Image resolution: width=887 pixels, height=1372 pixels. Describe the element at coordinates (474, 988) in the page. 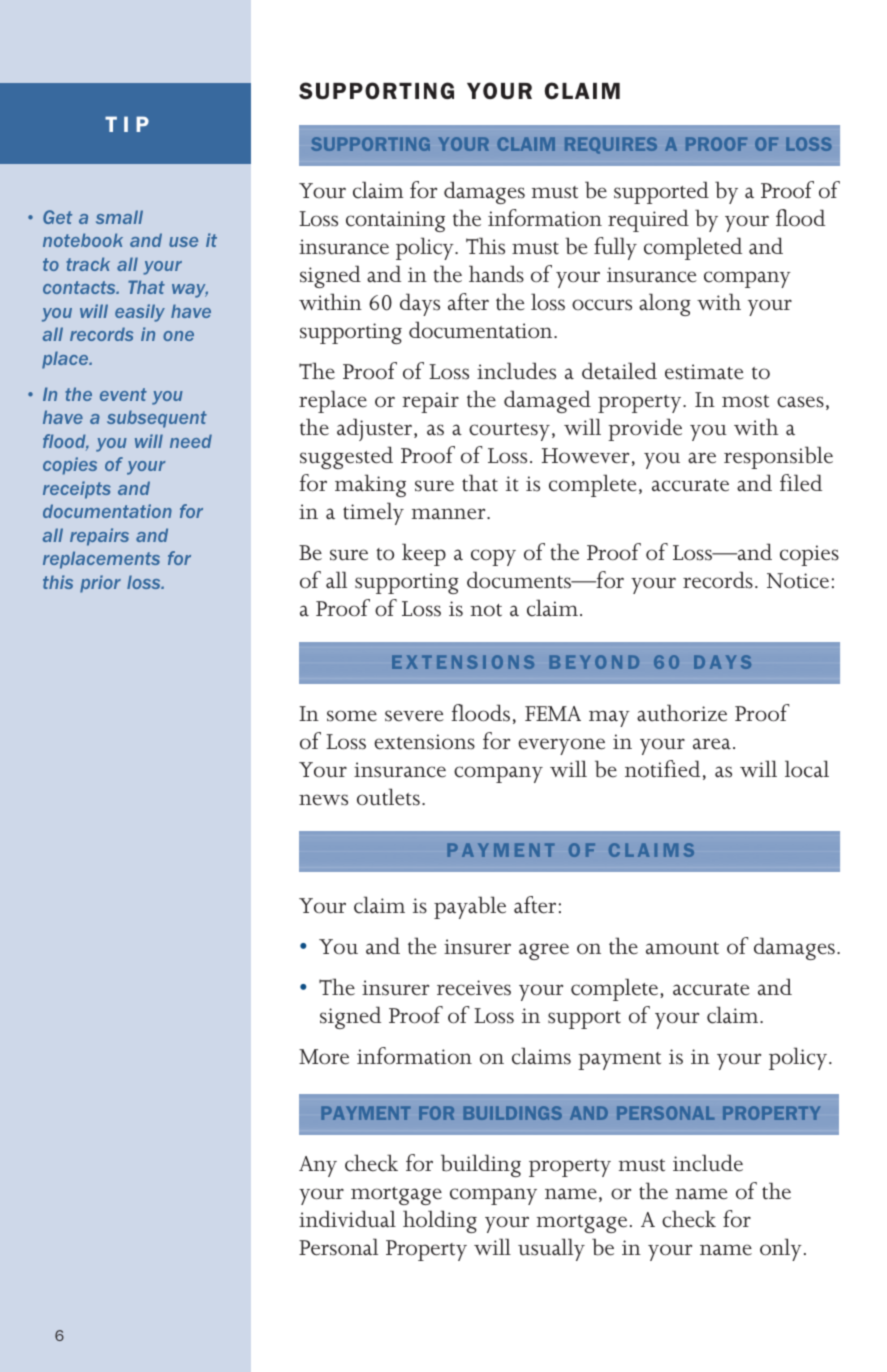

I see `receives` at that location.
